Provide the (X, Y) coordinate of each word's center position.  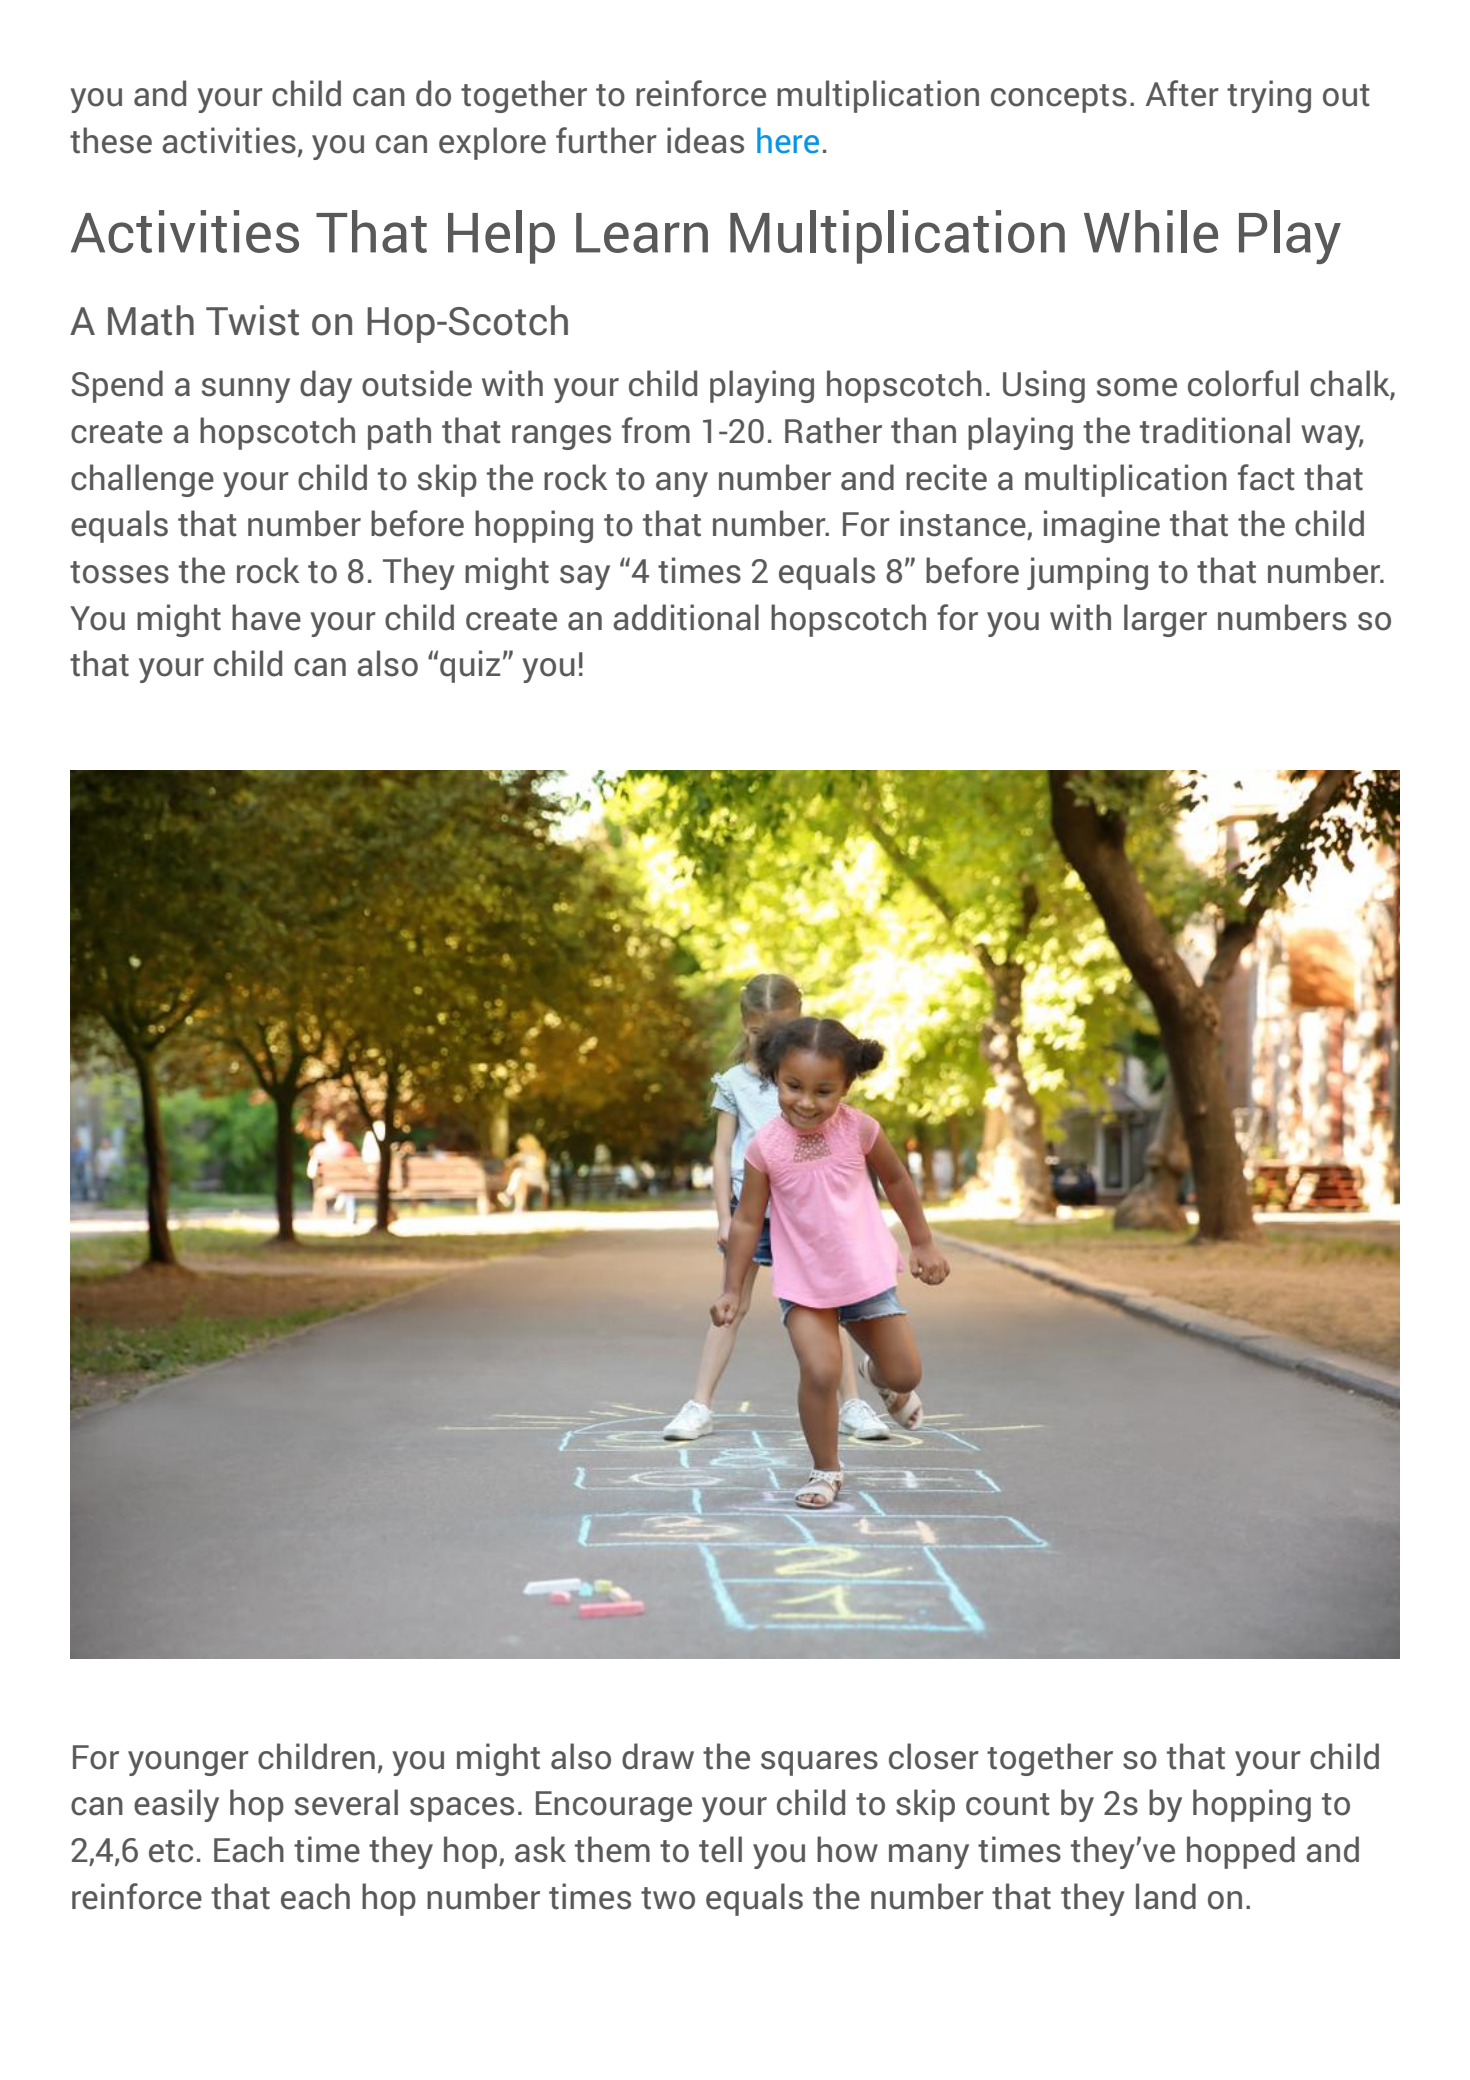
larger (1165, 620)
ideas (705, 140)
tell (720, 1849)
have (266, 617)
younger (188, 1763)
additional (686, 617)
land (1166, 1896)
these (111, 140)
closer (934, 1756)
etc (171, 1851)
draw (658, 1756)
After (1182, 93)
